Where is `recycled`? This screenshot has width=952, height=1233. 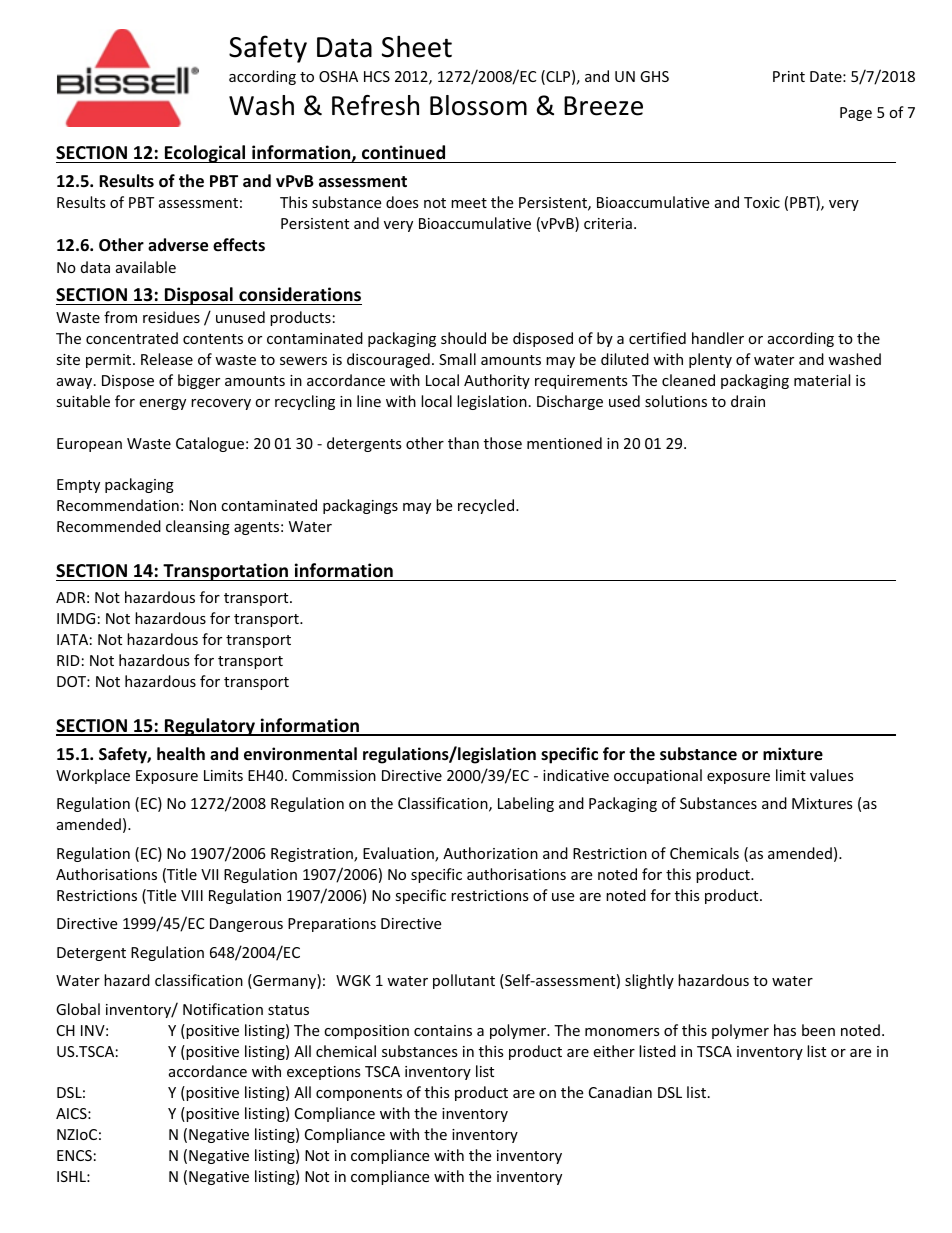 recycled is located at coordinates (486, 506).
